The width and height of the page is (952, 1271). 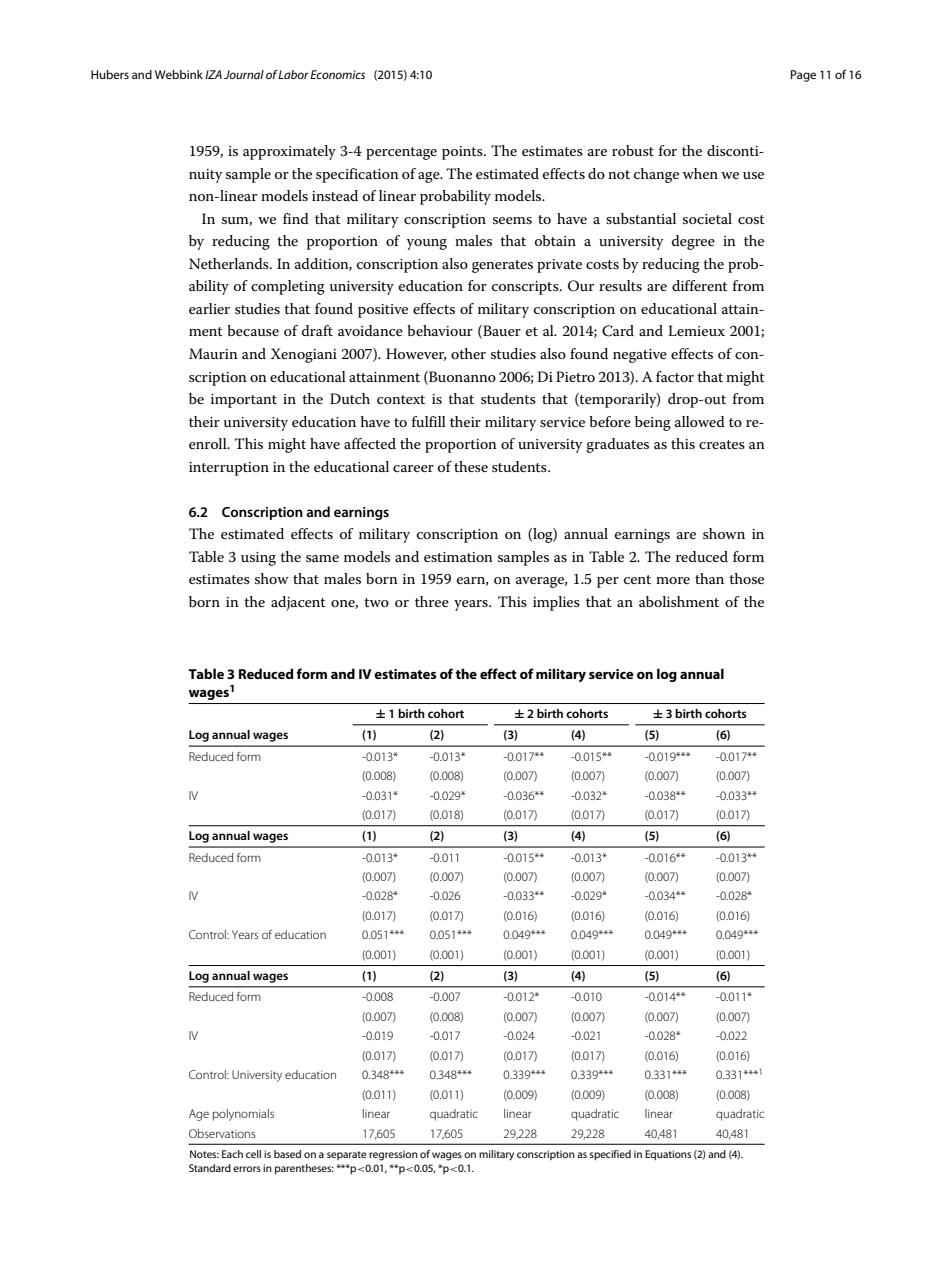 What do you see at coordinates (463, 153) in the page?
I see `points` at bounding box center [463, 153].
